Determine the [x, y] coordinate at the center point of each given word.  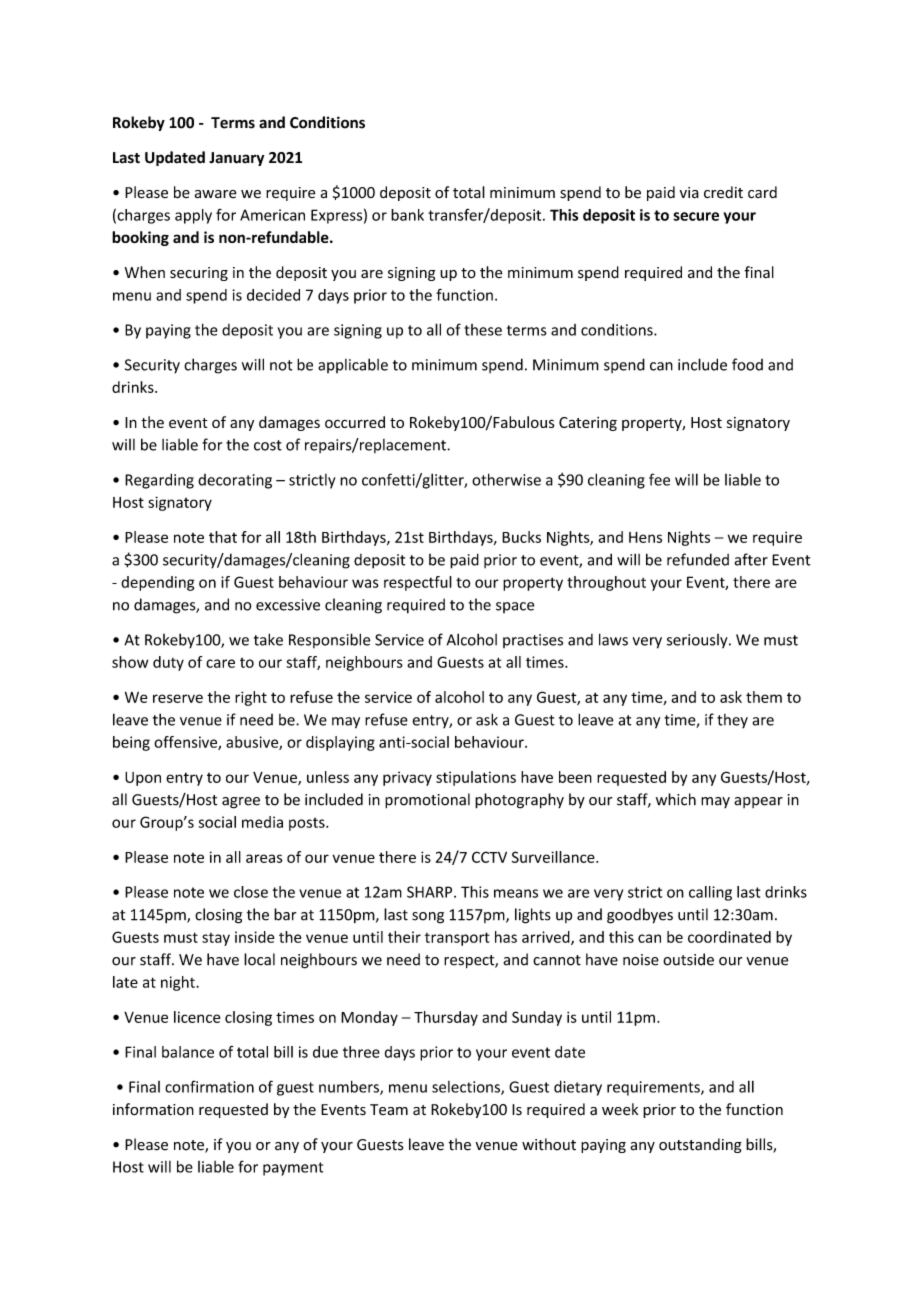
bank [407, 215]
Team [389, 1109]
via [689, 193]
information [153, 1109]
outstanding [700, 1145]
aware [216, 194]
